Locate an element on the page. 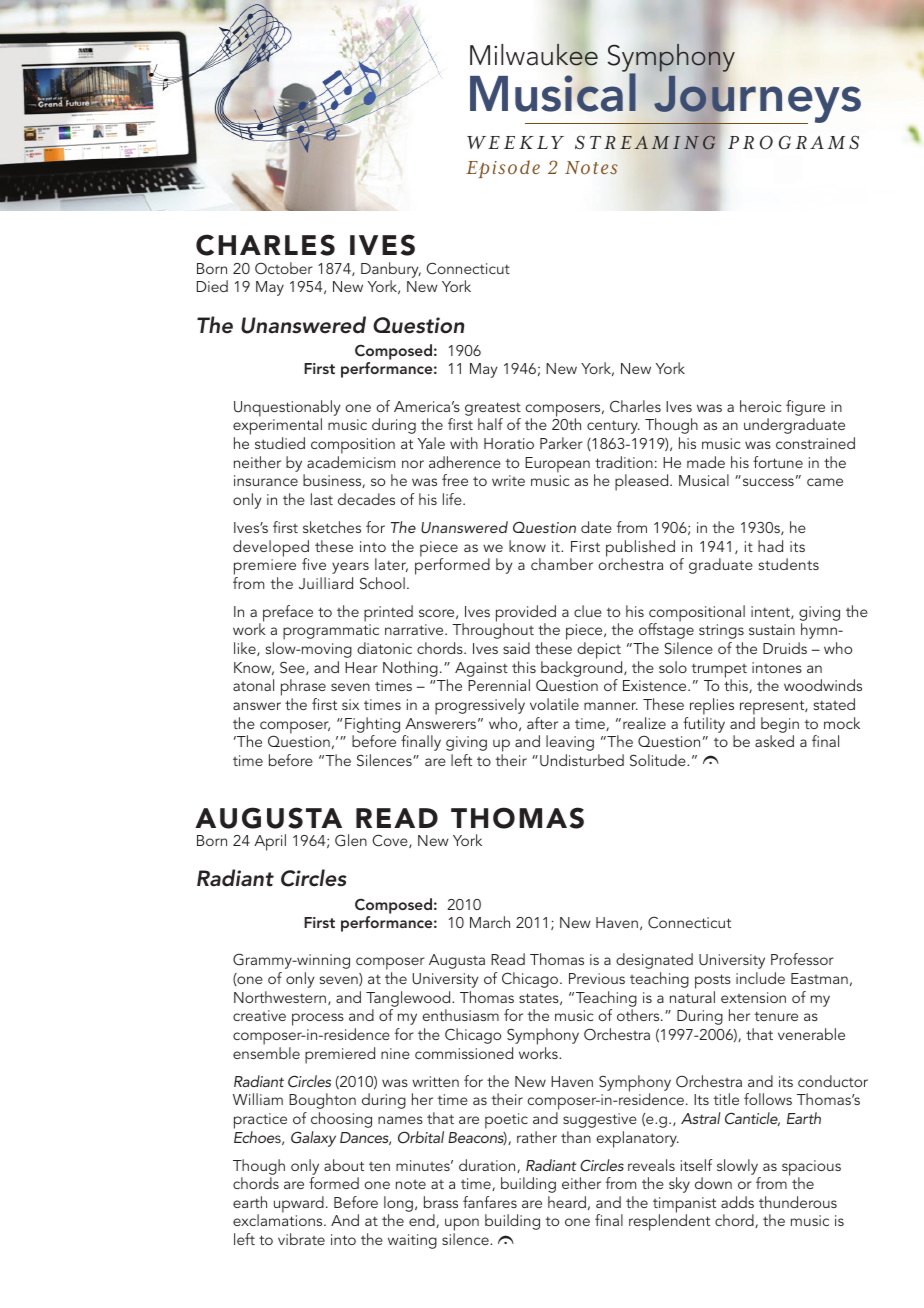  Milwaukee is located at coordinates (534, 55).
